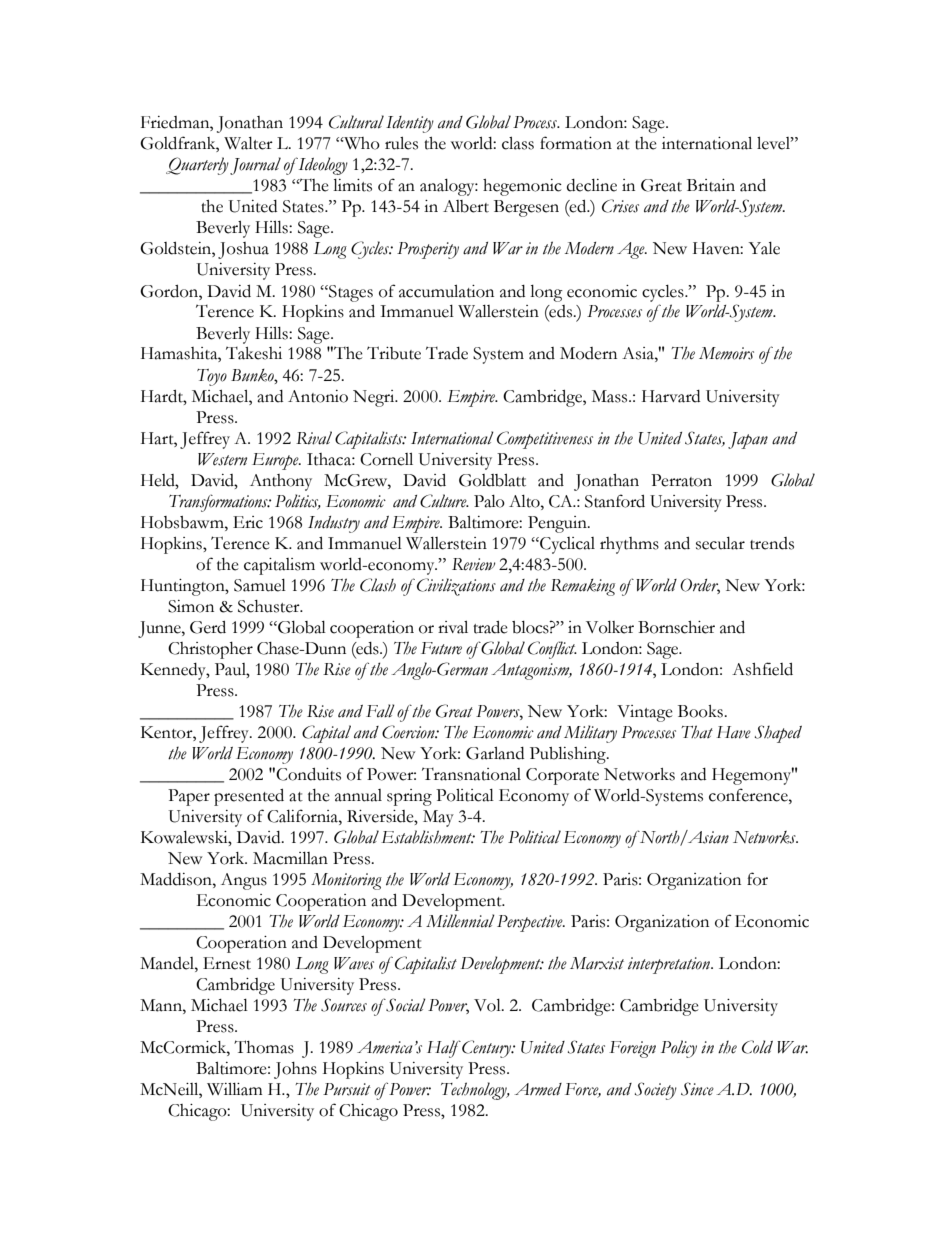 Image resolution: width=952 pixels, height=1233 pixels. What do you see at coordinates (711, 185) in the document?
I see `Britain` at bounding box center [711, 185].
